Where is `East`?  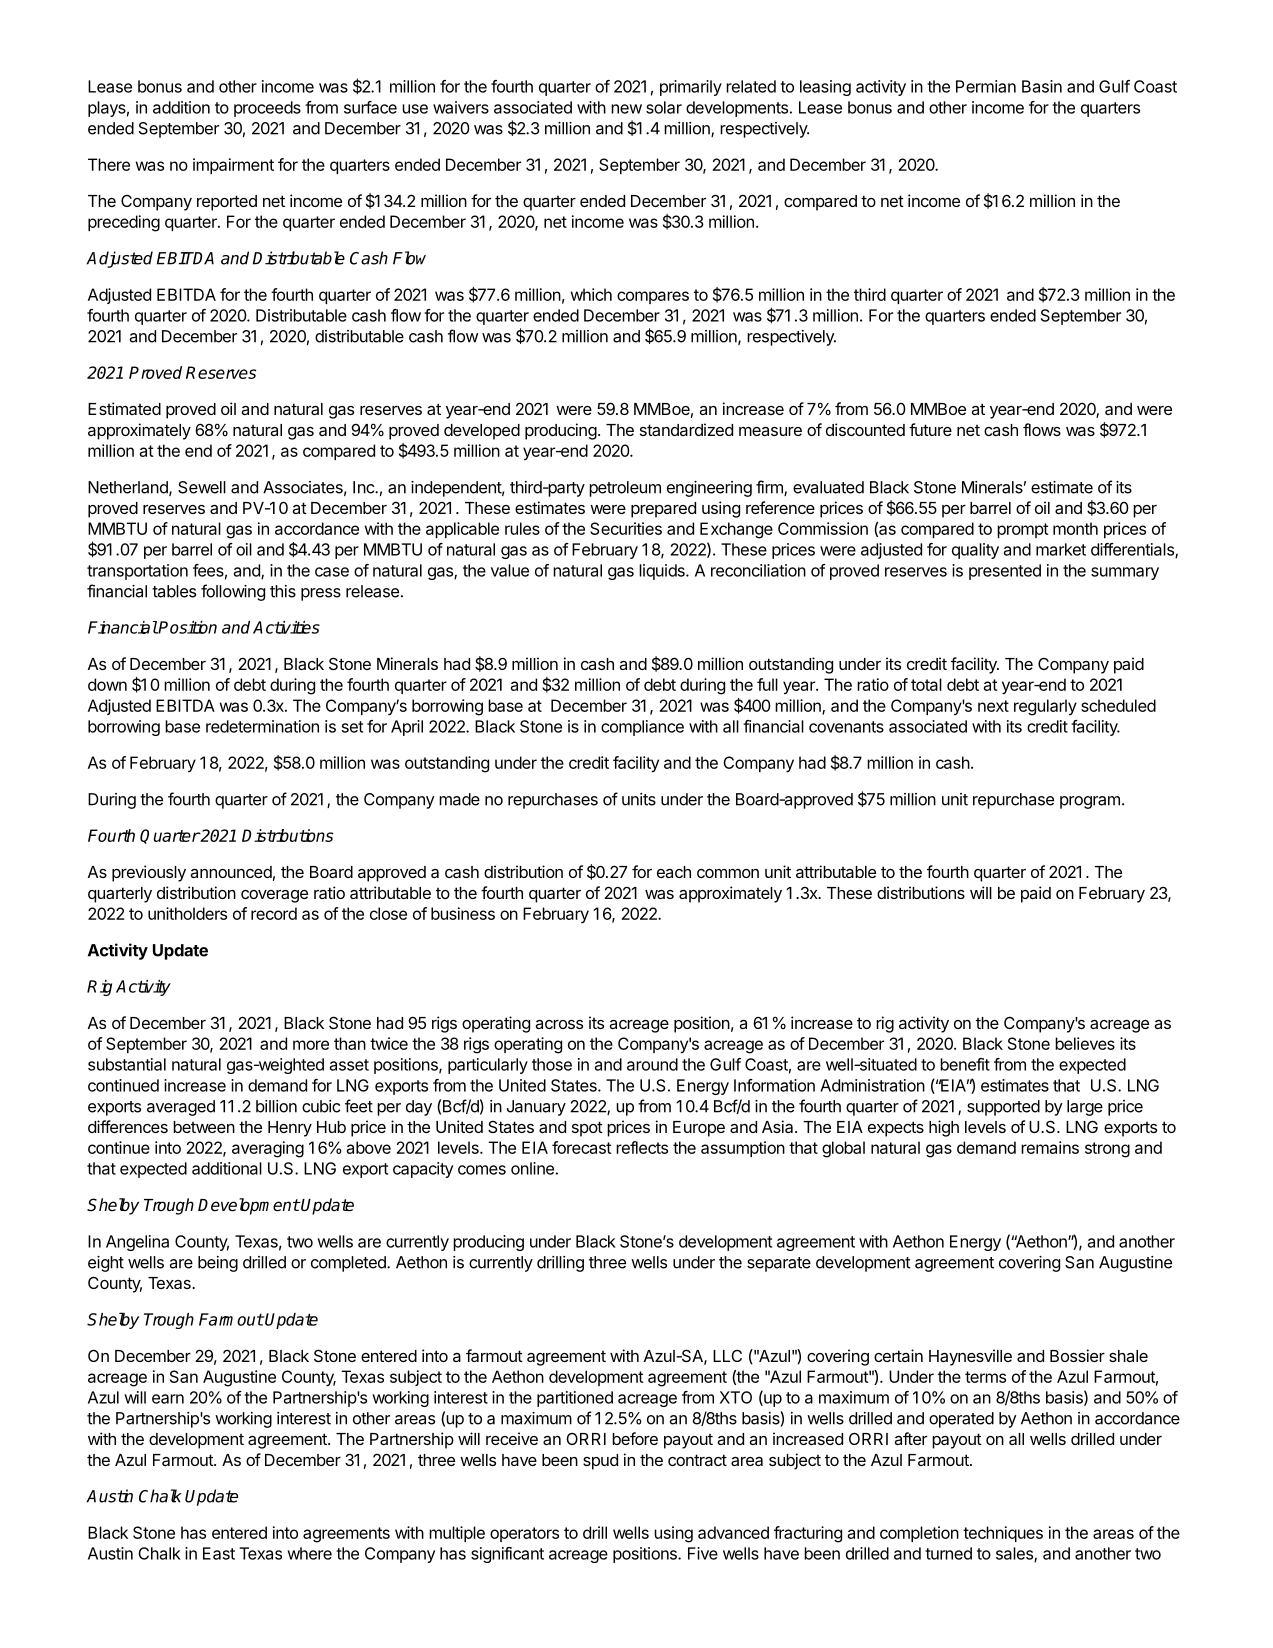
East is located at coordinates (219, 1553).
